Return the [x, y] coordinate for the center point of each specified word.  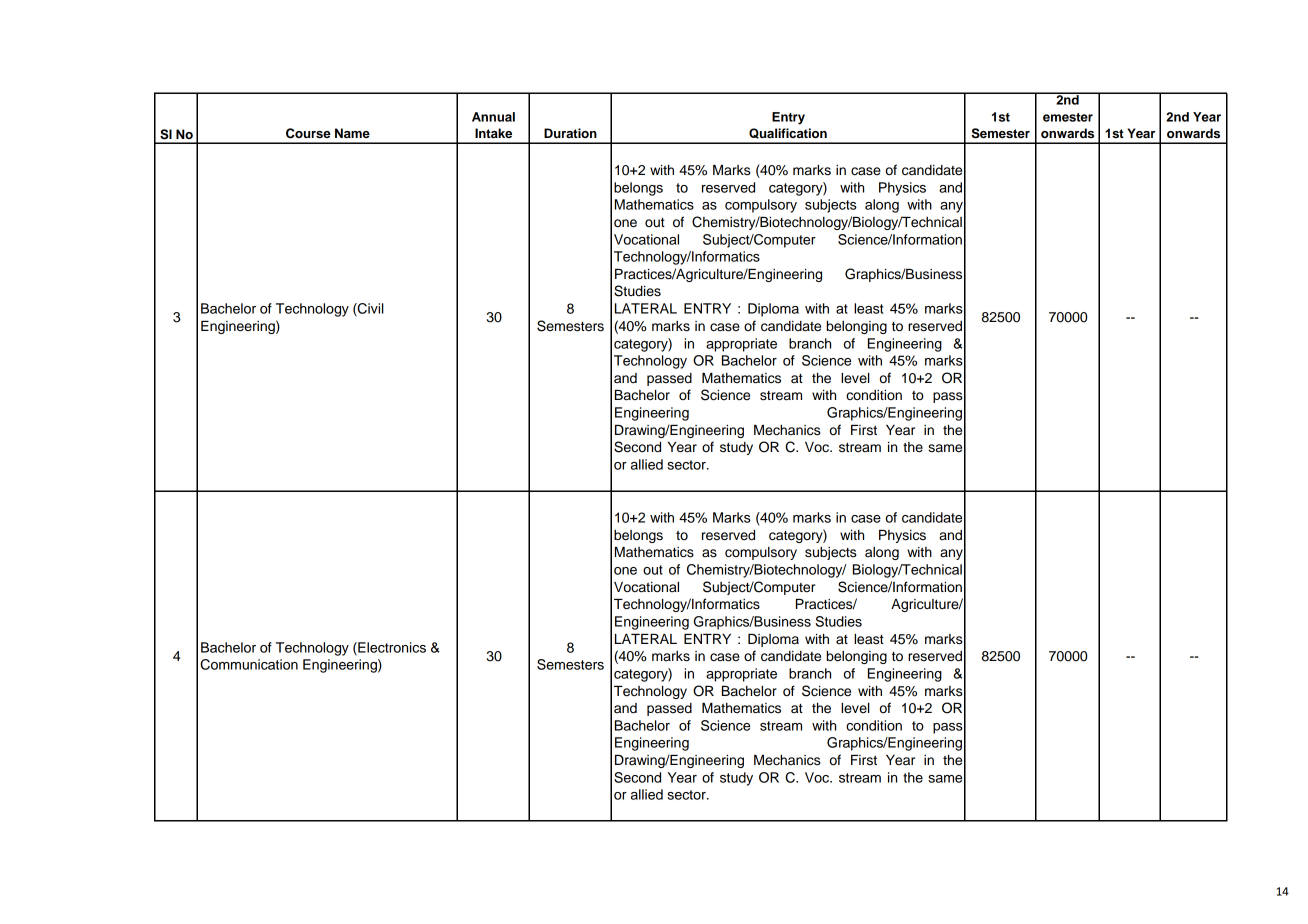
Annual [493, 117]
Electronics [391, 648]
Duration [570, 133]
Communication [249, 664]
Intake [493, 133]
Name [352, 133]
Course [308, 133]
